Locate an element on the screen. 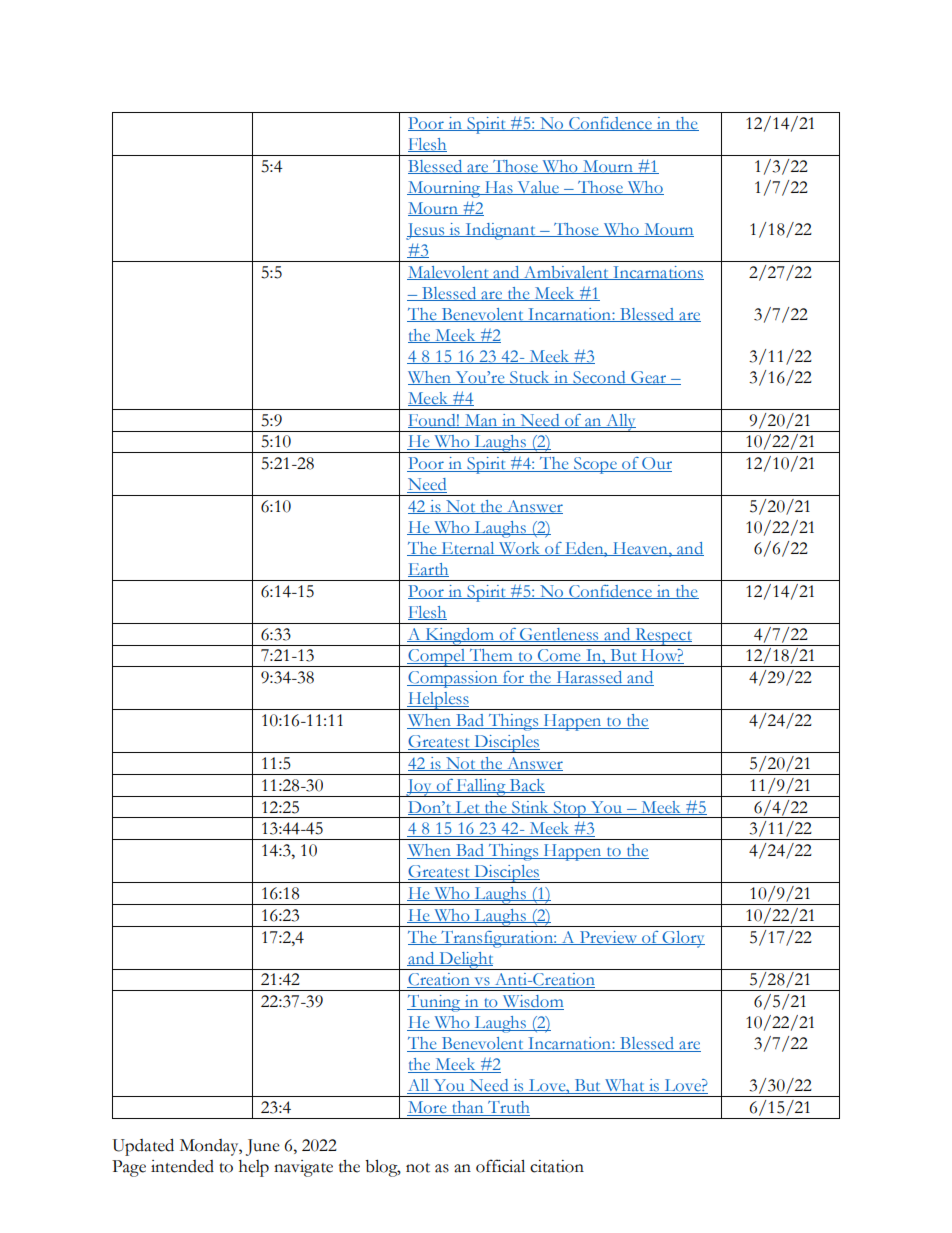 This screenshot has height=1233, width=952. intended is located at coordinates (182, 1166).
